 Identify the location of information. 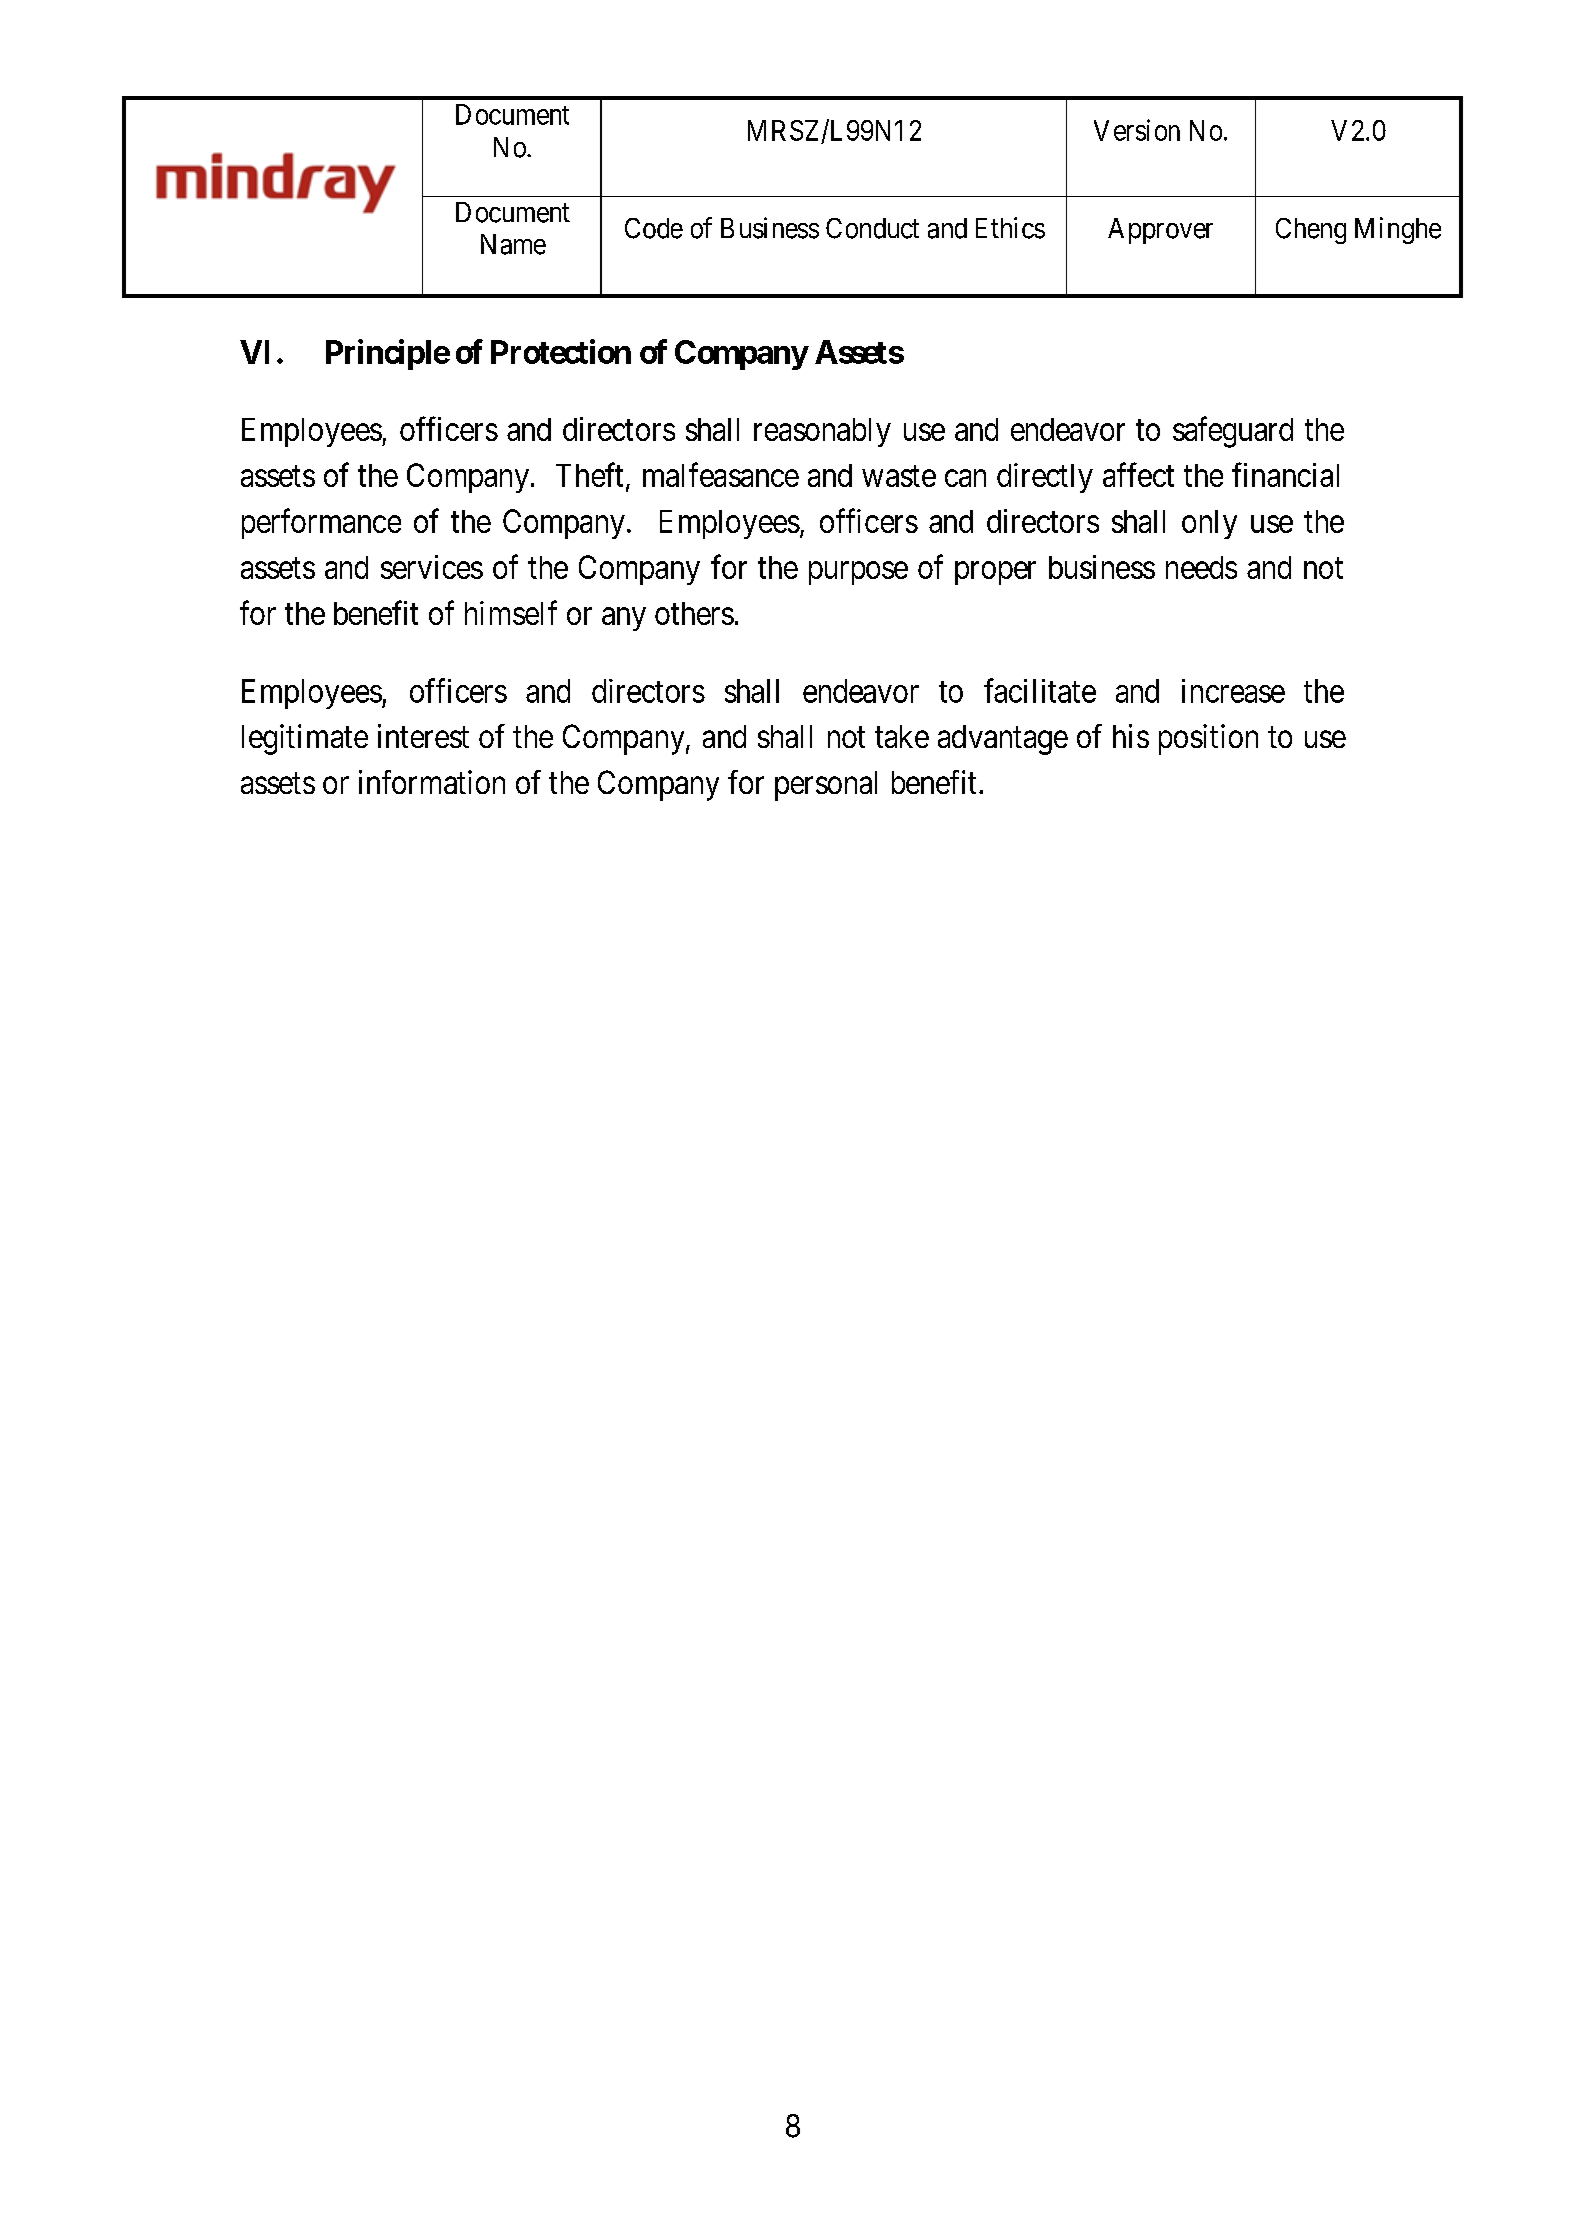
(432, 782).
